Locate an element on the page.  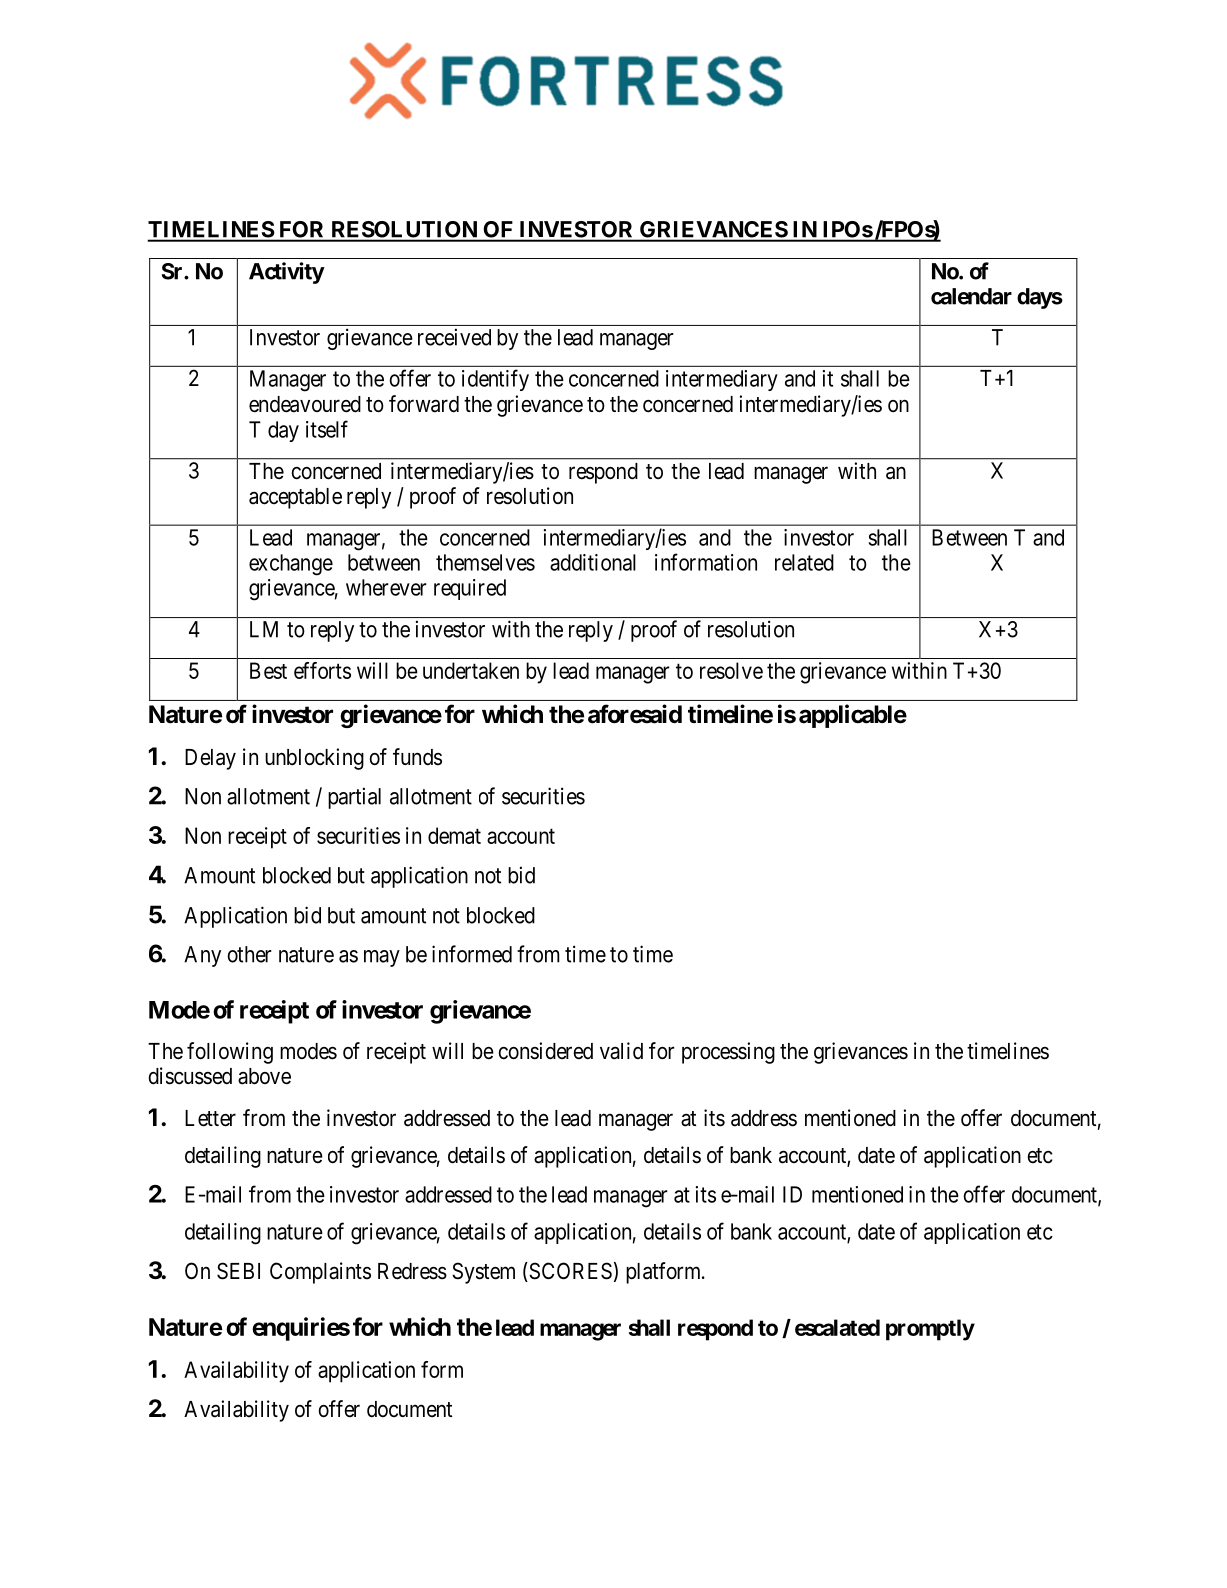
Complaints is located at coordinates (320, 1273).
